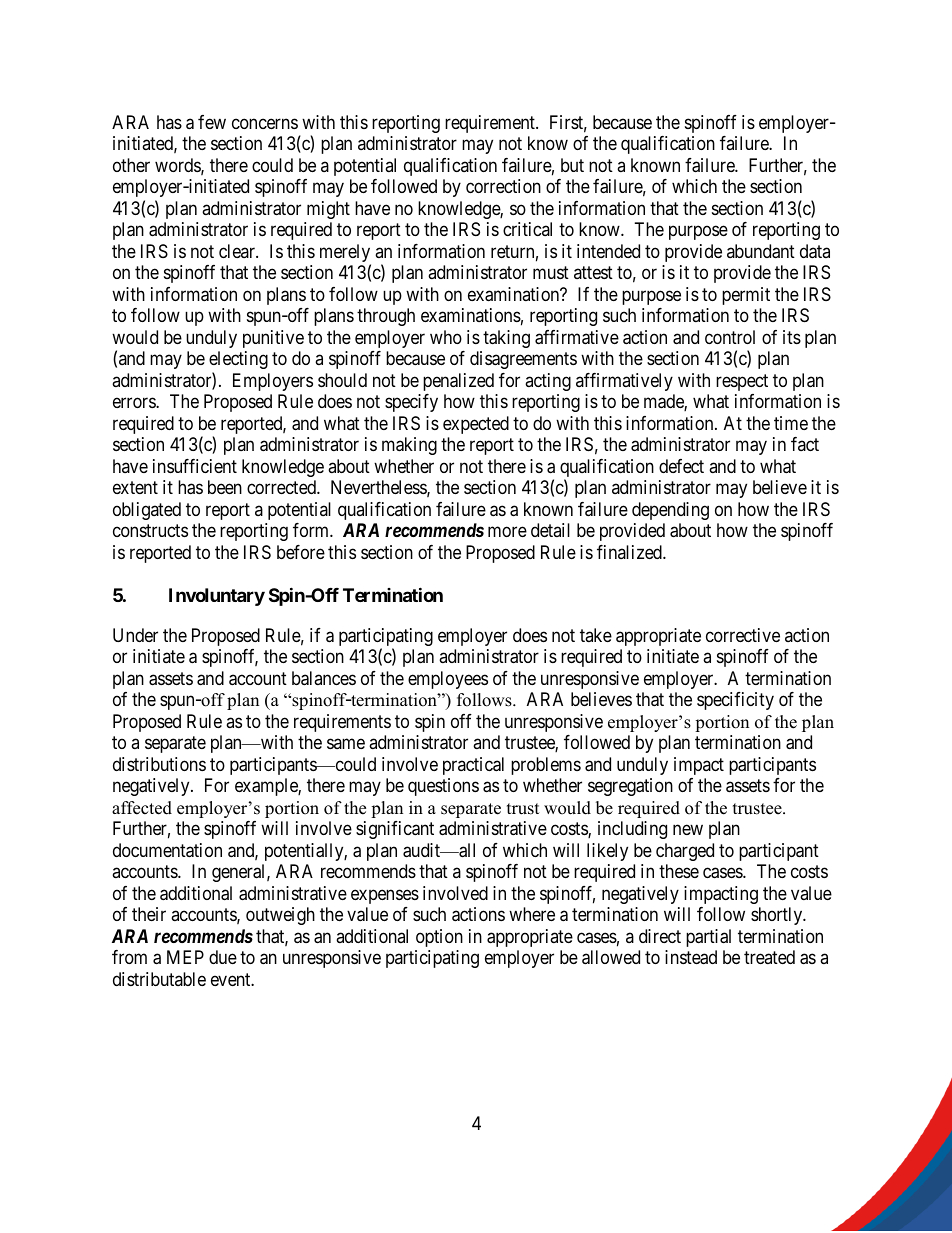 The height and width of the screenshot is (1233, 952). What do you see at coordinates (212, 122) in the screenshot?
I see `few` at bounding box center [212, 122].
